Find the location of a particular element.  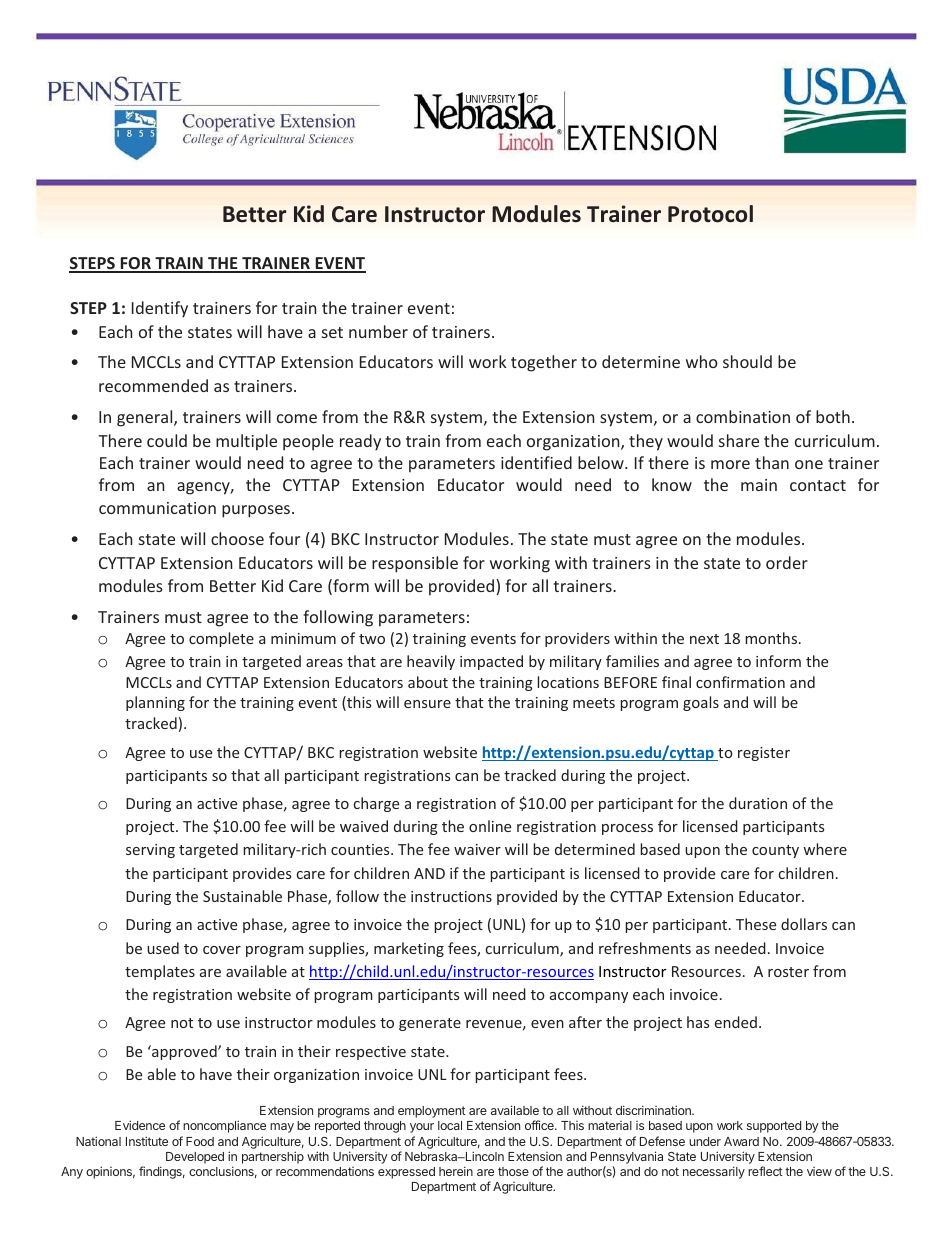

more is located at coordinates (730, 464).
